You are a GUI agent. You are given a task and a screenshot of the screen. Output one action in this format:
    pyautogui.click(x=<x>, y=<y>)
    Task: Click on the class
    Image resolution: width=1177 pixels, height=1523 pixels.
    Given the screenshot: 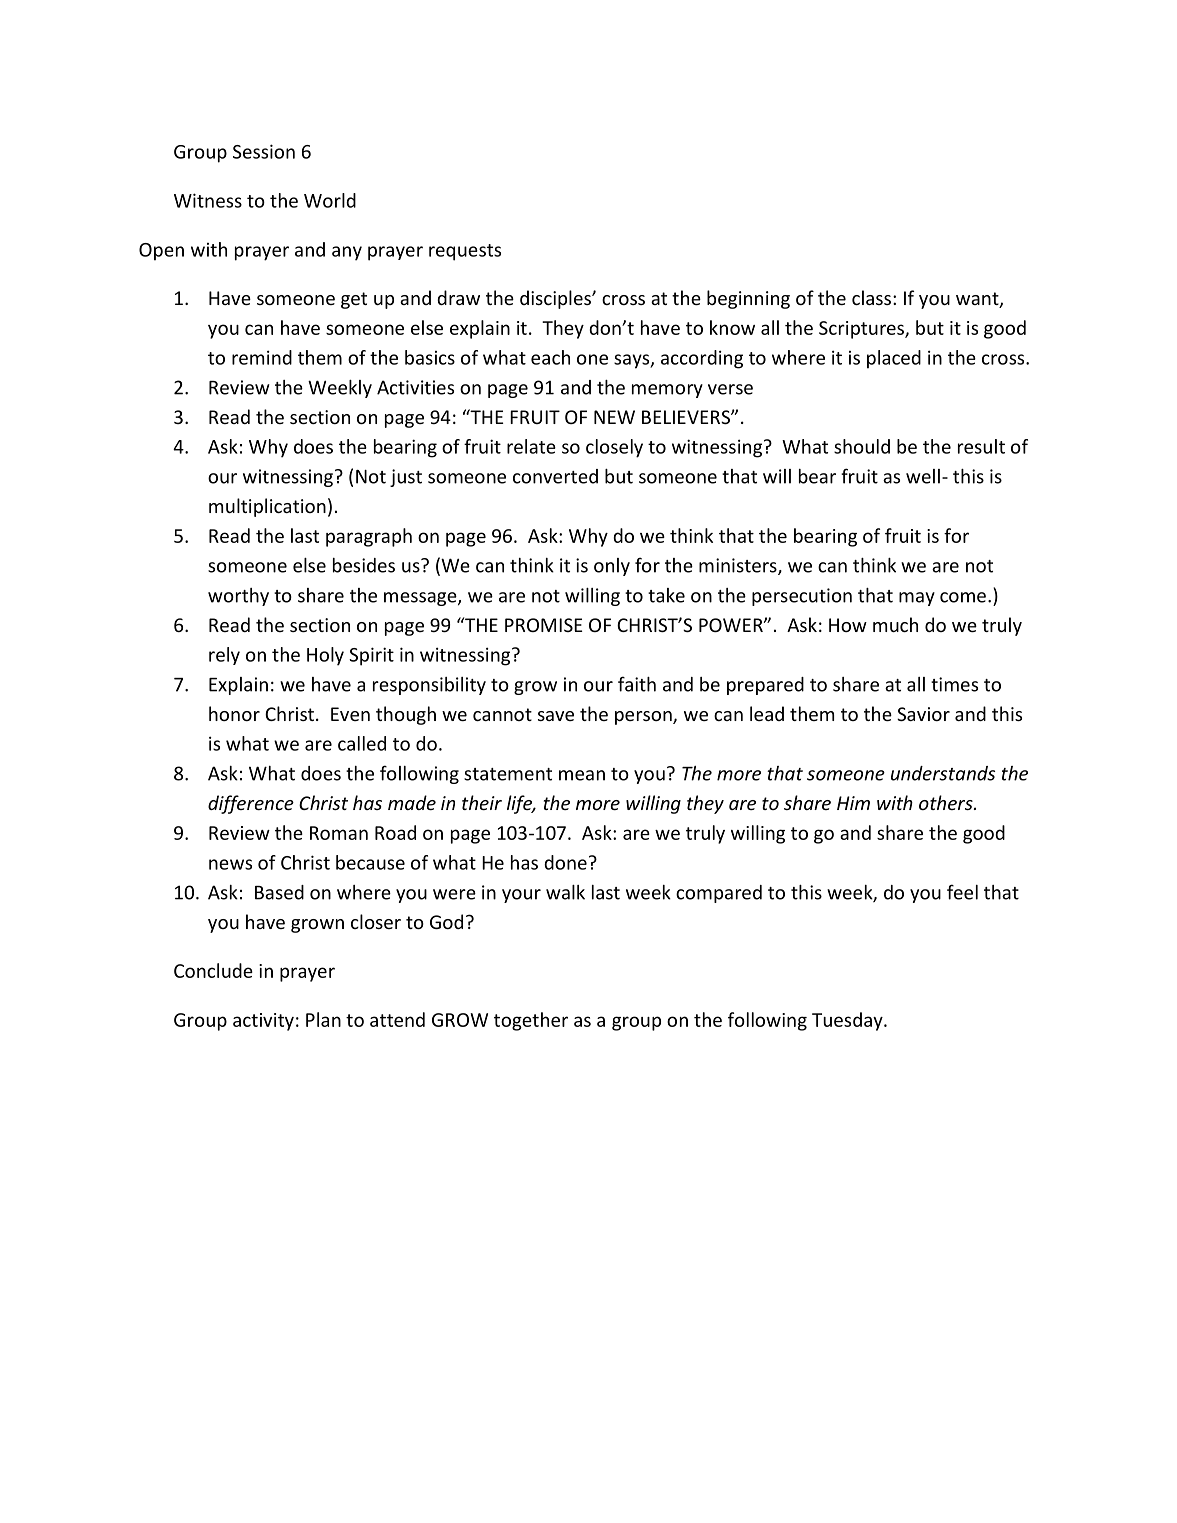 What is the action you would take?
    pyautogui.click(x=871, y=297)
